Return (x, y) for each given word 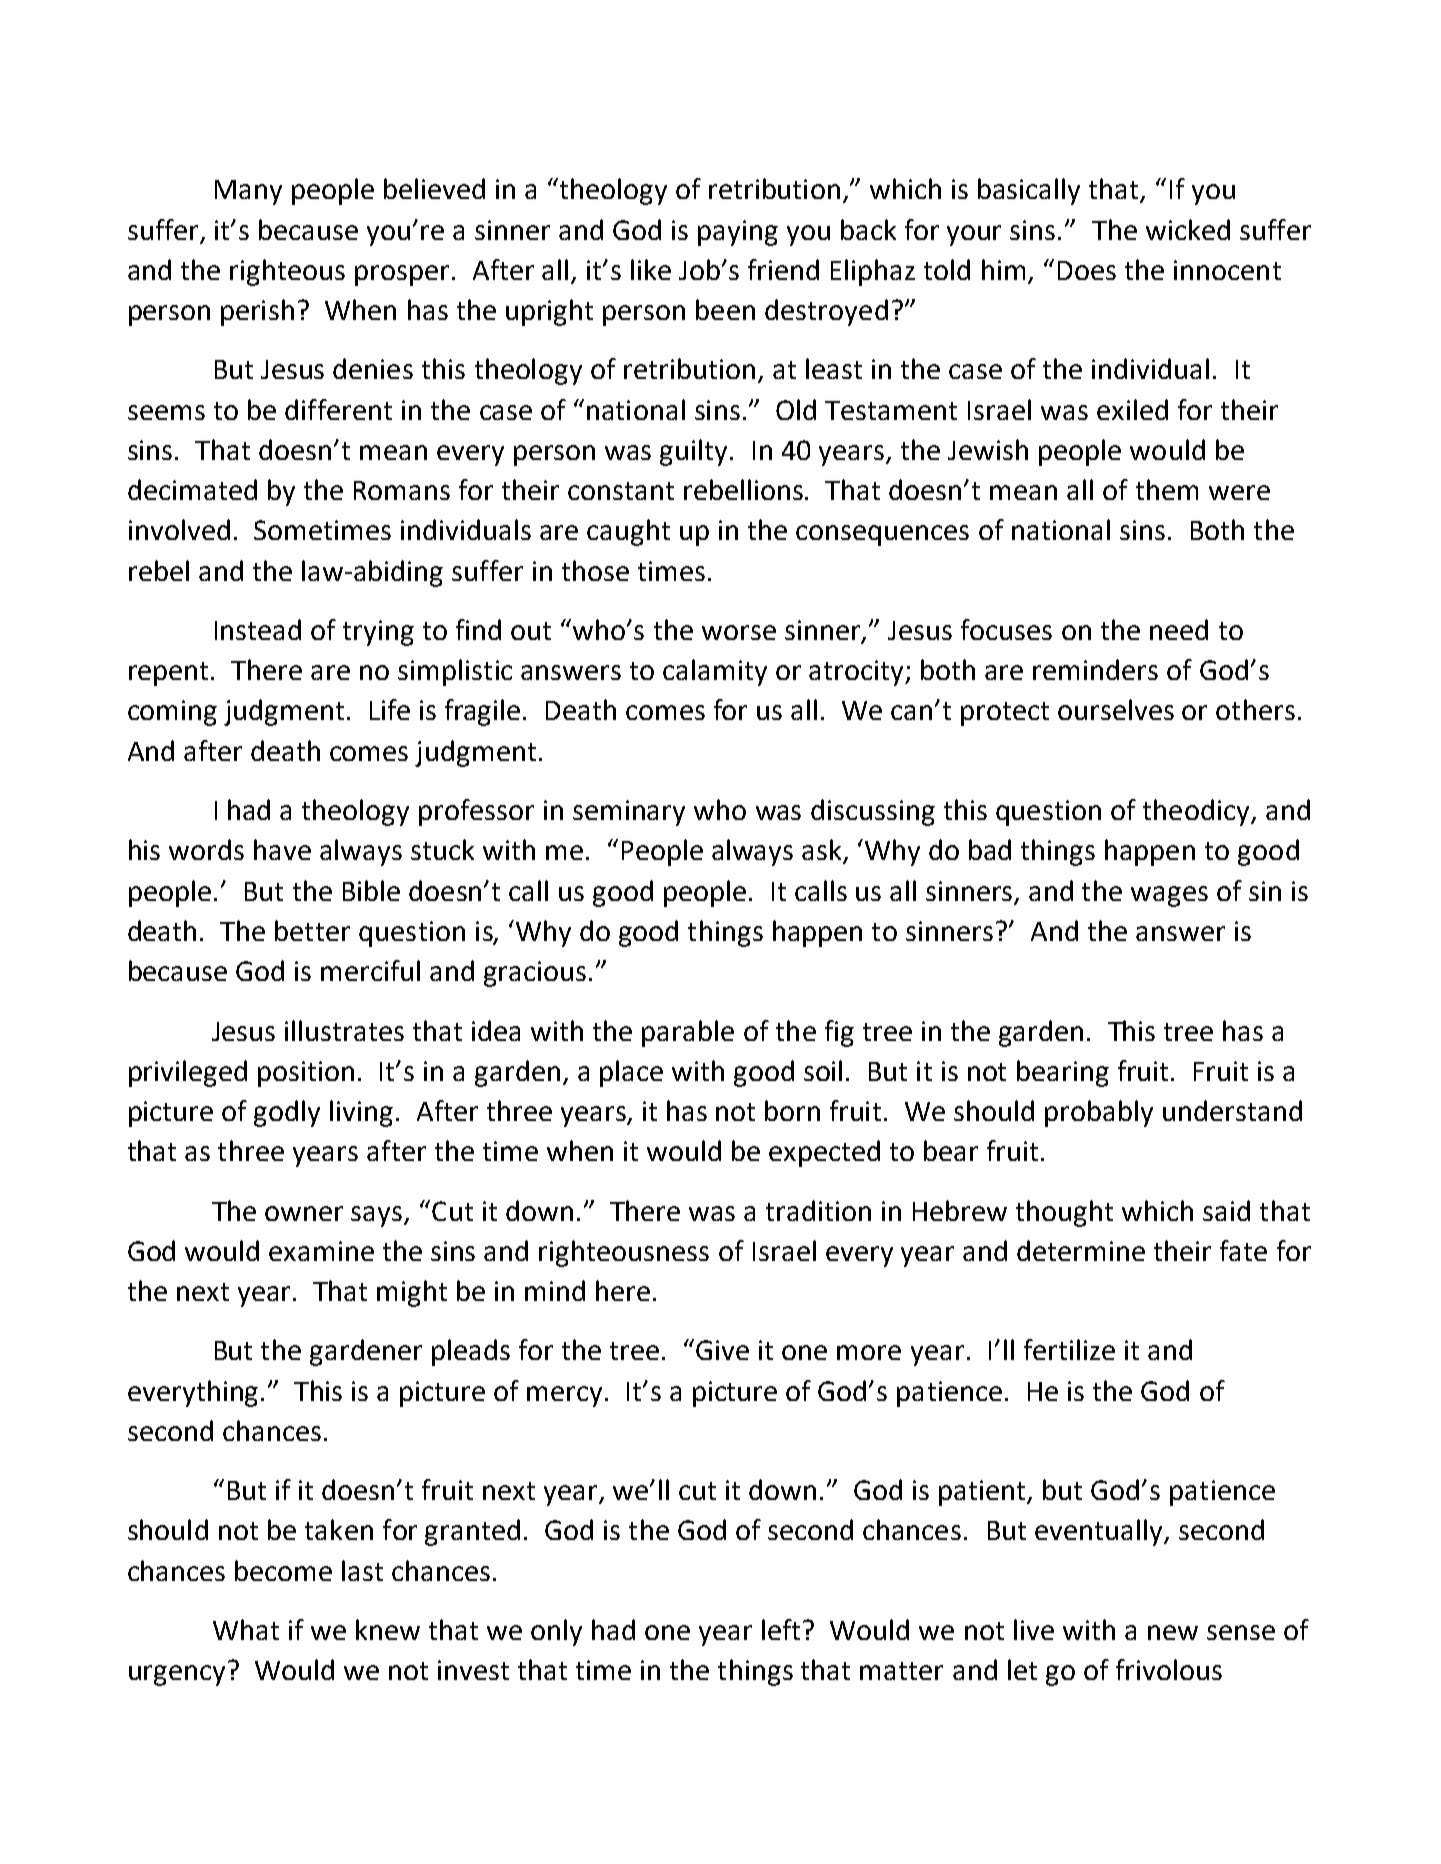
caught (628, 532)
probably (1099, 1113)
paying (738, 233)
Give (722, 1350)
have (282, 849)
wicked (1188, 229)
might (412, 1293)
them (1167, 489)
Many (248, 192)
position (306, 1074)
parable (688, 1033)
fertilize (1069, 1349)
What (246, 1629)
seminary (629, 813)
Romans (402, 490)
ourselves (1116, 709)
